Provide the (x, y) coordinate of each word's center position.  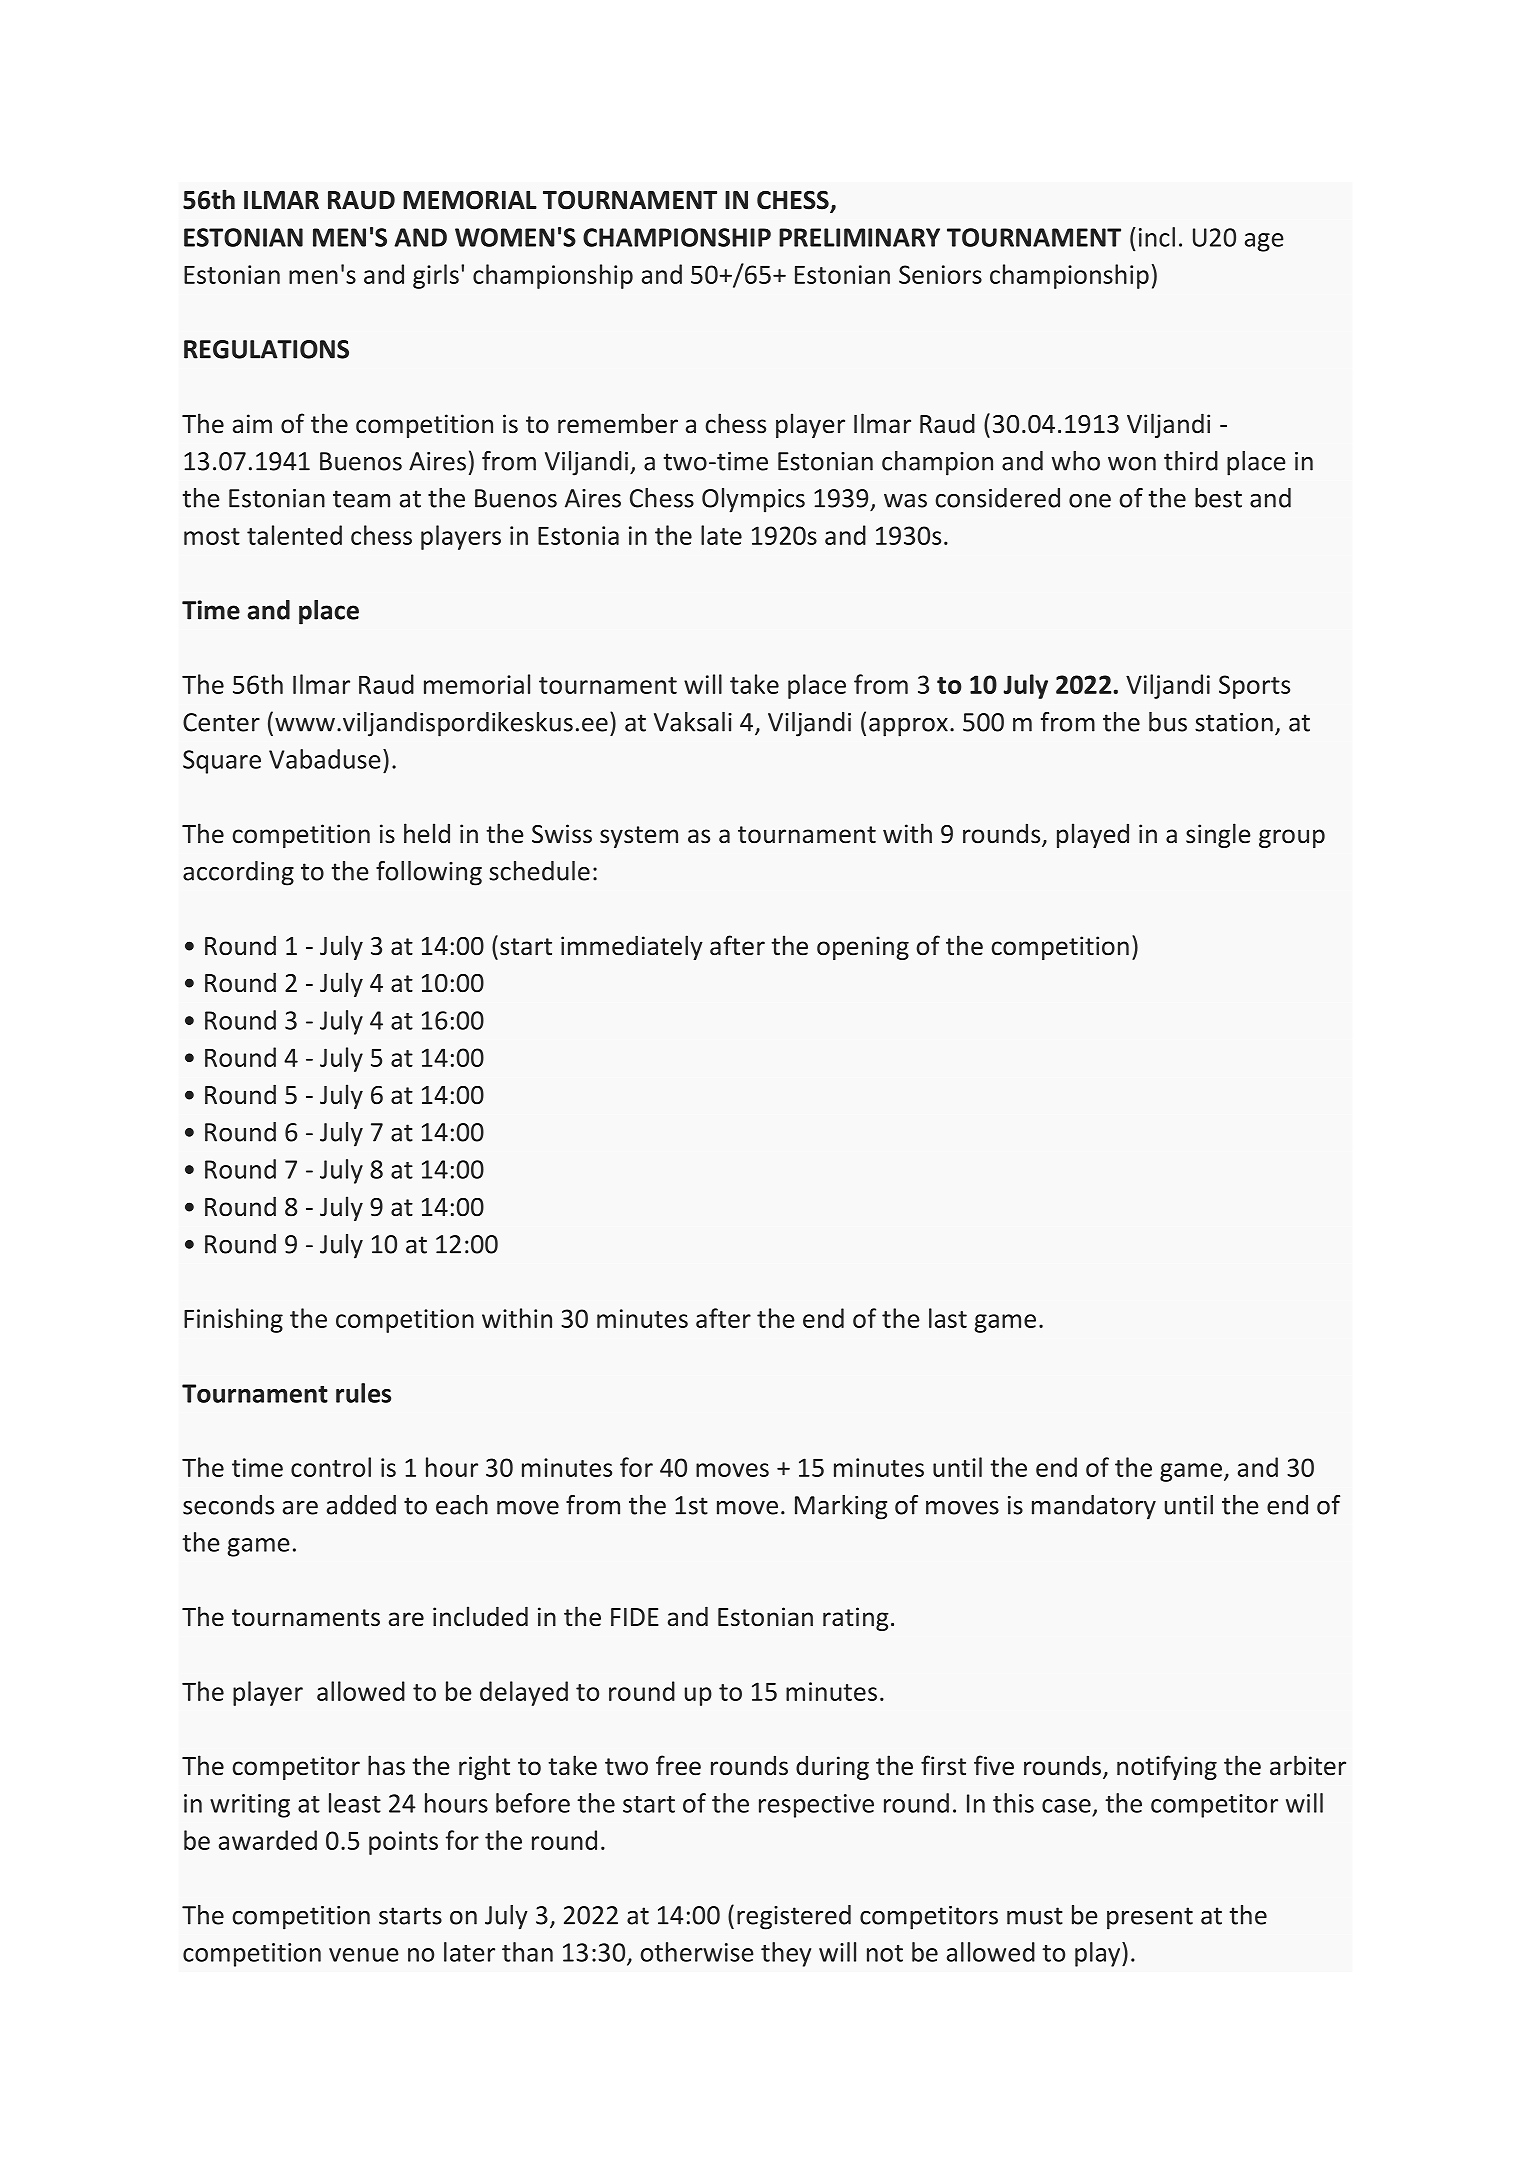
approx (908, 727)
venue (364, 1955)
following (429, 873)
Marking (841, 1507)
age (1264, 242)
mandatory (1094, 1507)
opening (863, 948)
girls (436, 276)
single (1218, 835)
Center (221, 722)
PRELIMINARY (859, 237)
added (361, 1505)
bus (1168, 722)
